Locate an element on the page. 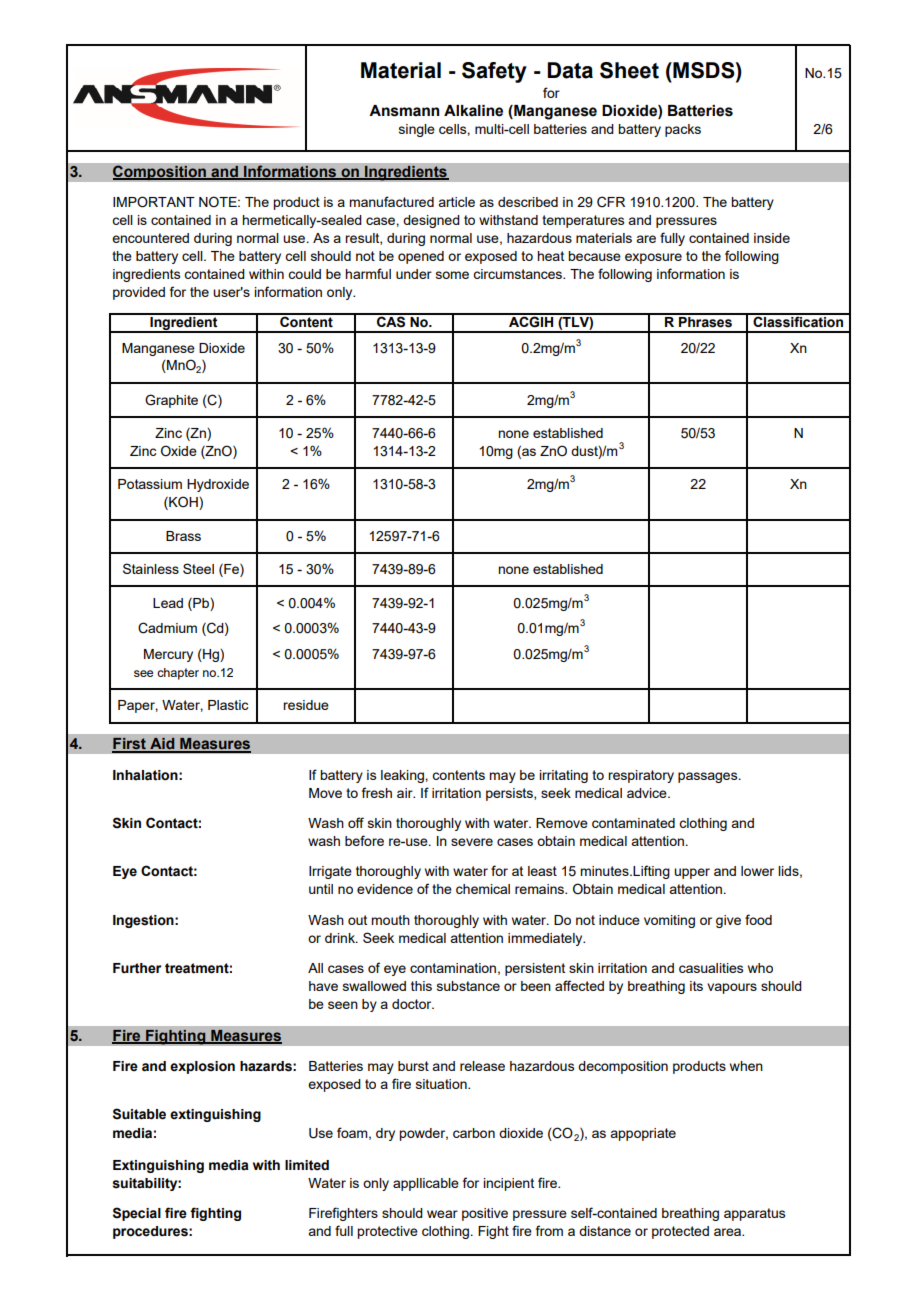 This page has width=924, height=1308. IMPORTANT is located at coordinates (154, 202).
